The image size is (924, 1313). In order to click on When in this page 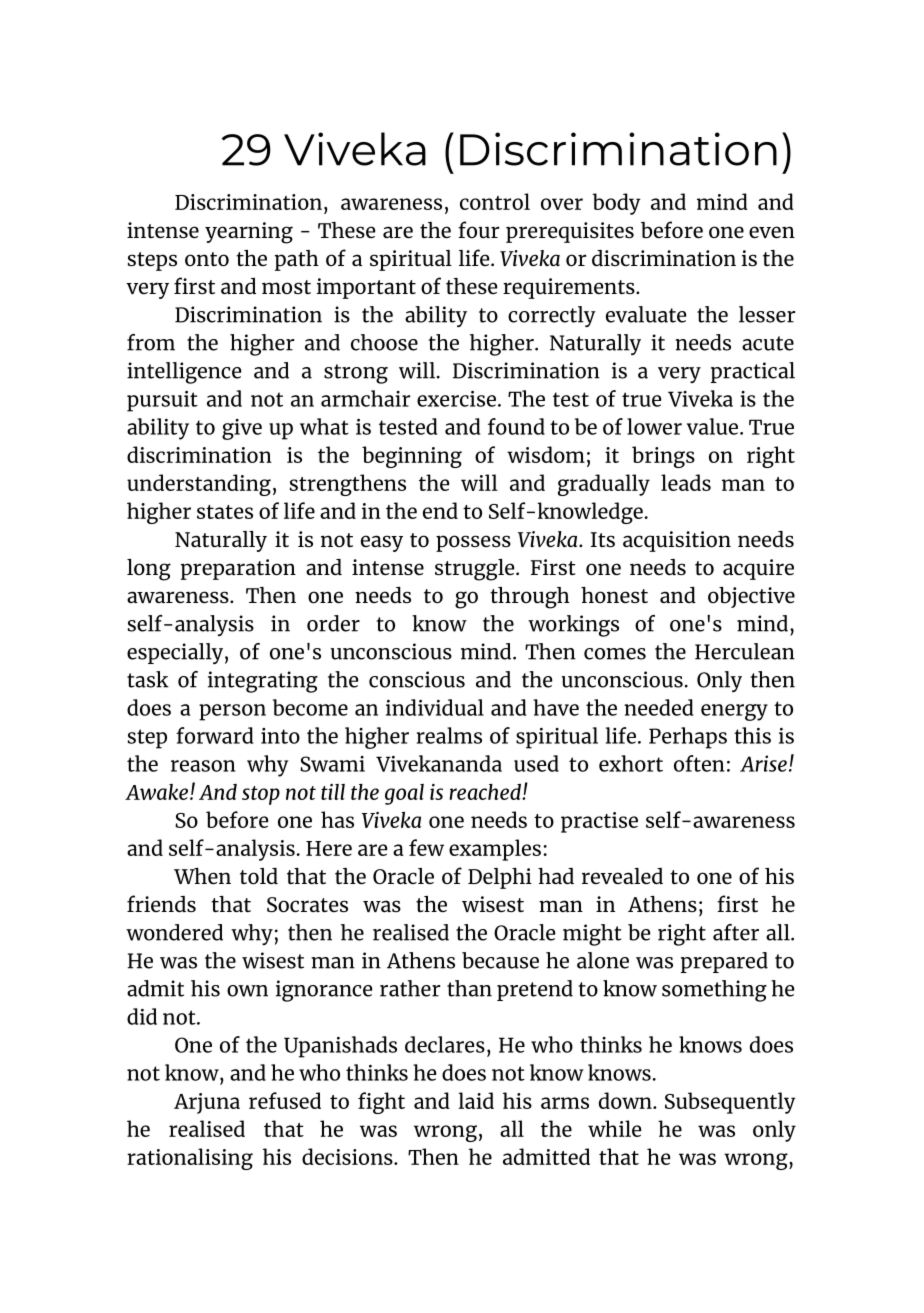, I will do `click(202, 876)`.
